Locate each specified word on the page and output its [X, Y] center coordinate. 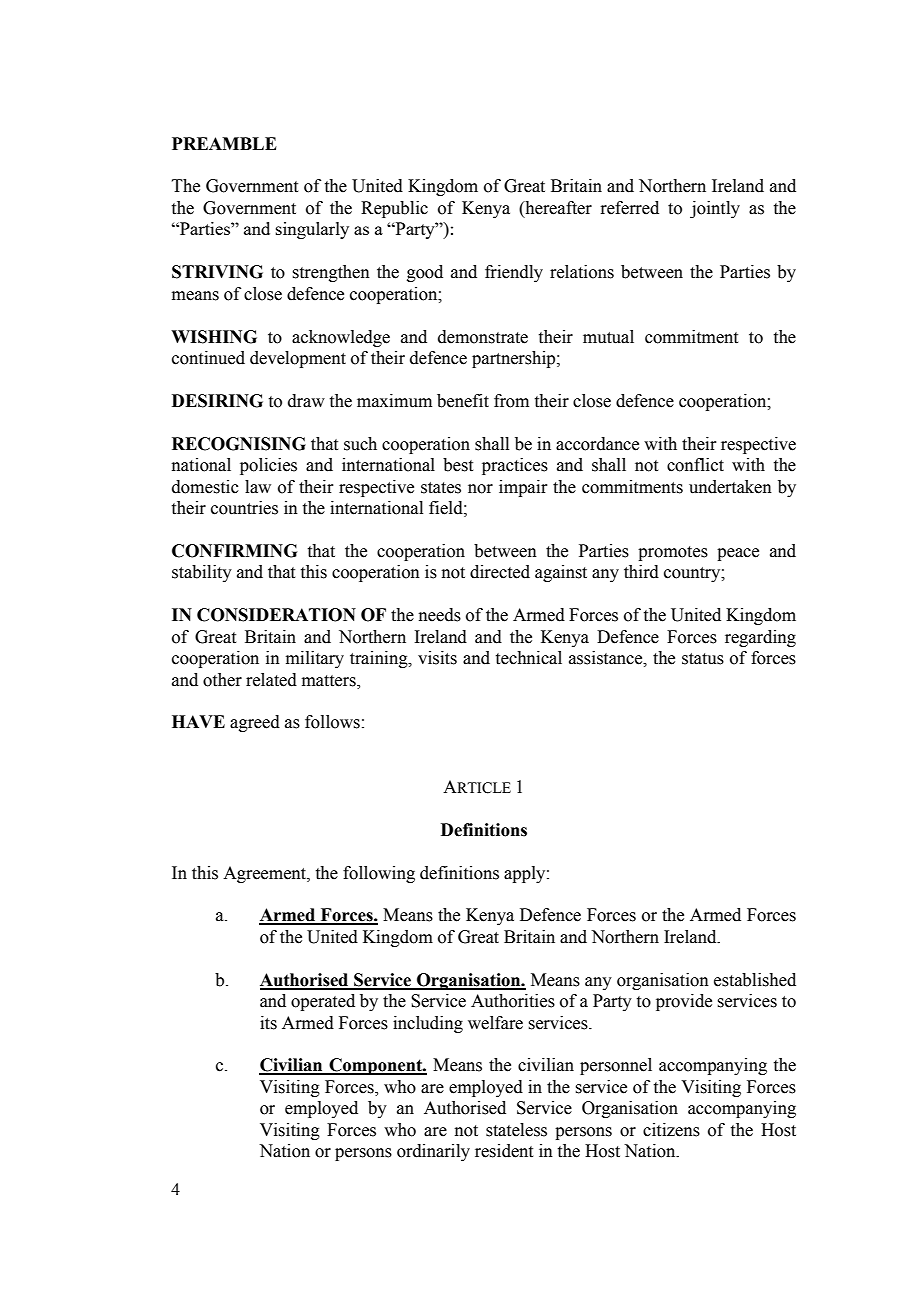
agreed [255, 723]
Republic [394, 209]
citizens [671, 1130]
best [458, 465]
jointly [715, 209]
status [703, 659]
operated [323, 1002]
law [258, 487]
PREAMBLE [224, 143]
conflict [695, 465]
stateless [516, 1130]
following [379, 874]
